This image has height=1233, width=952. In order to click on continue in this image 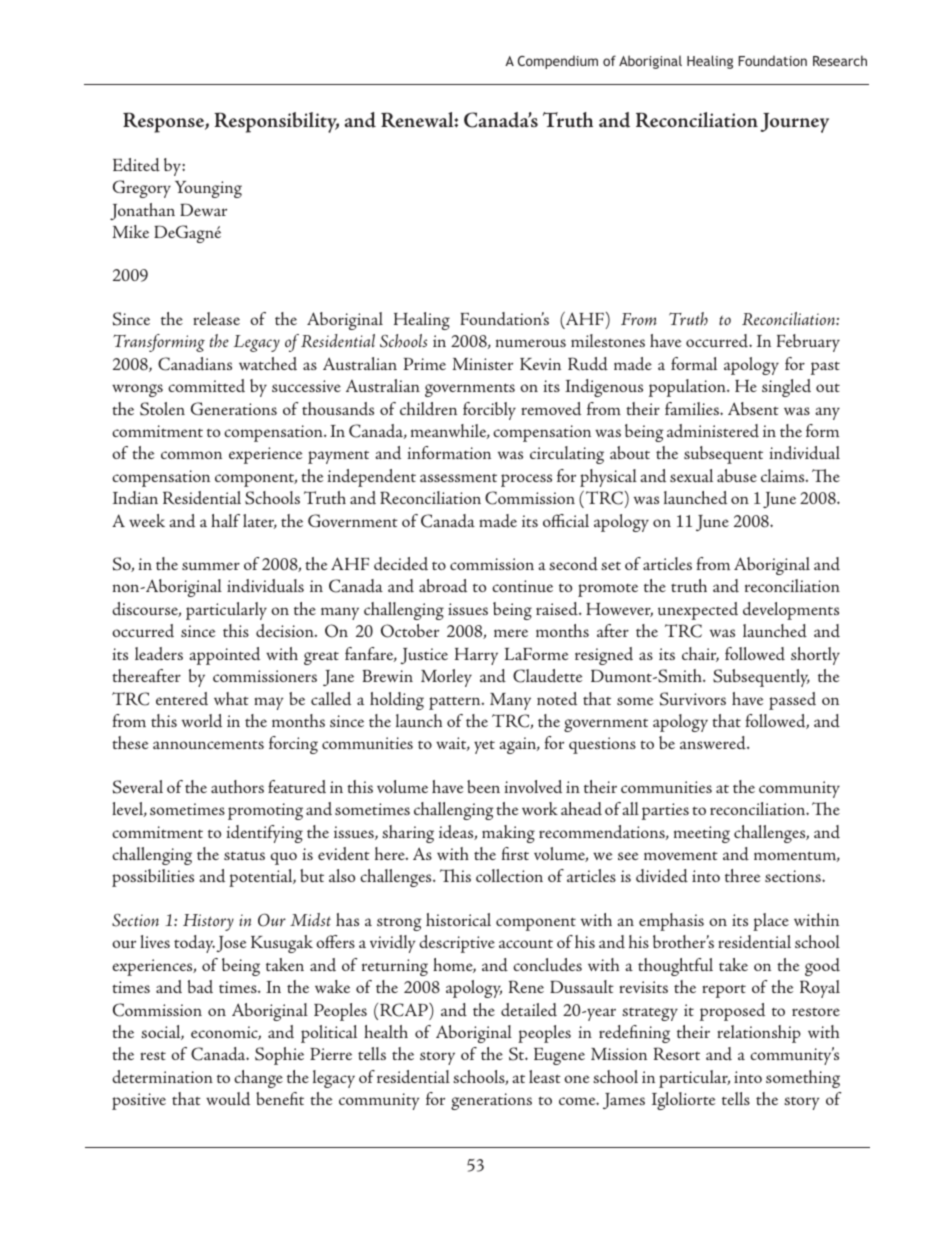, I will do `click(522, 586)`.
